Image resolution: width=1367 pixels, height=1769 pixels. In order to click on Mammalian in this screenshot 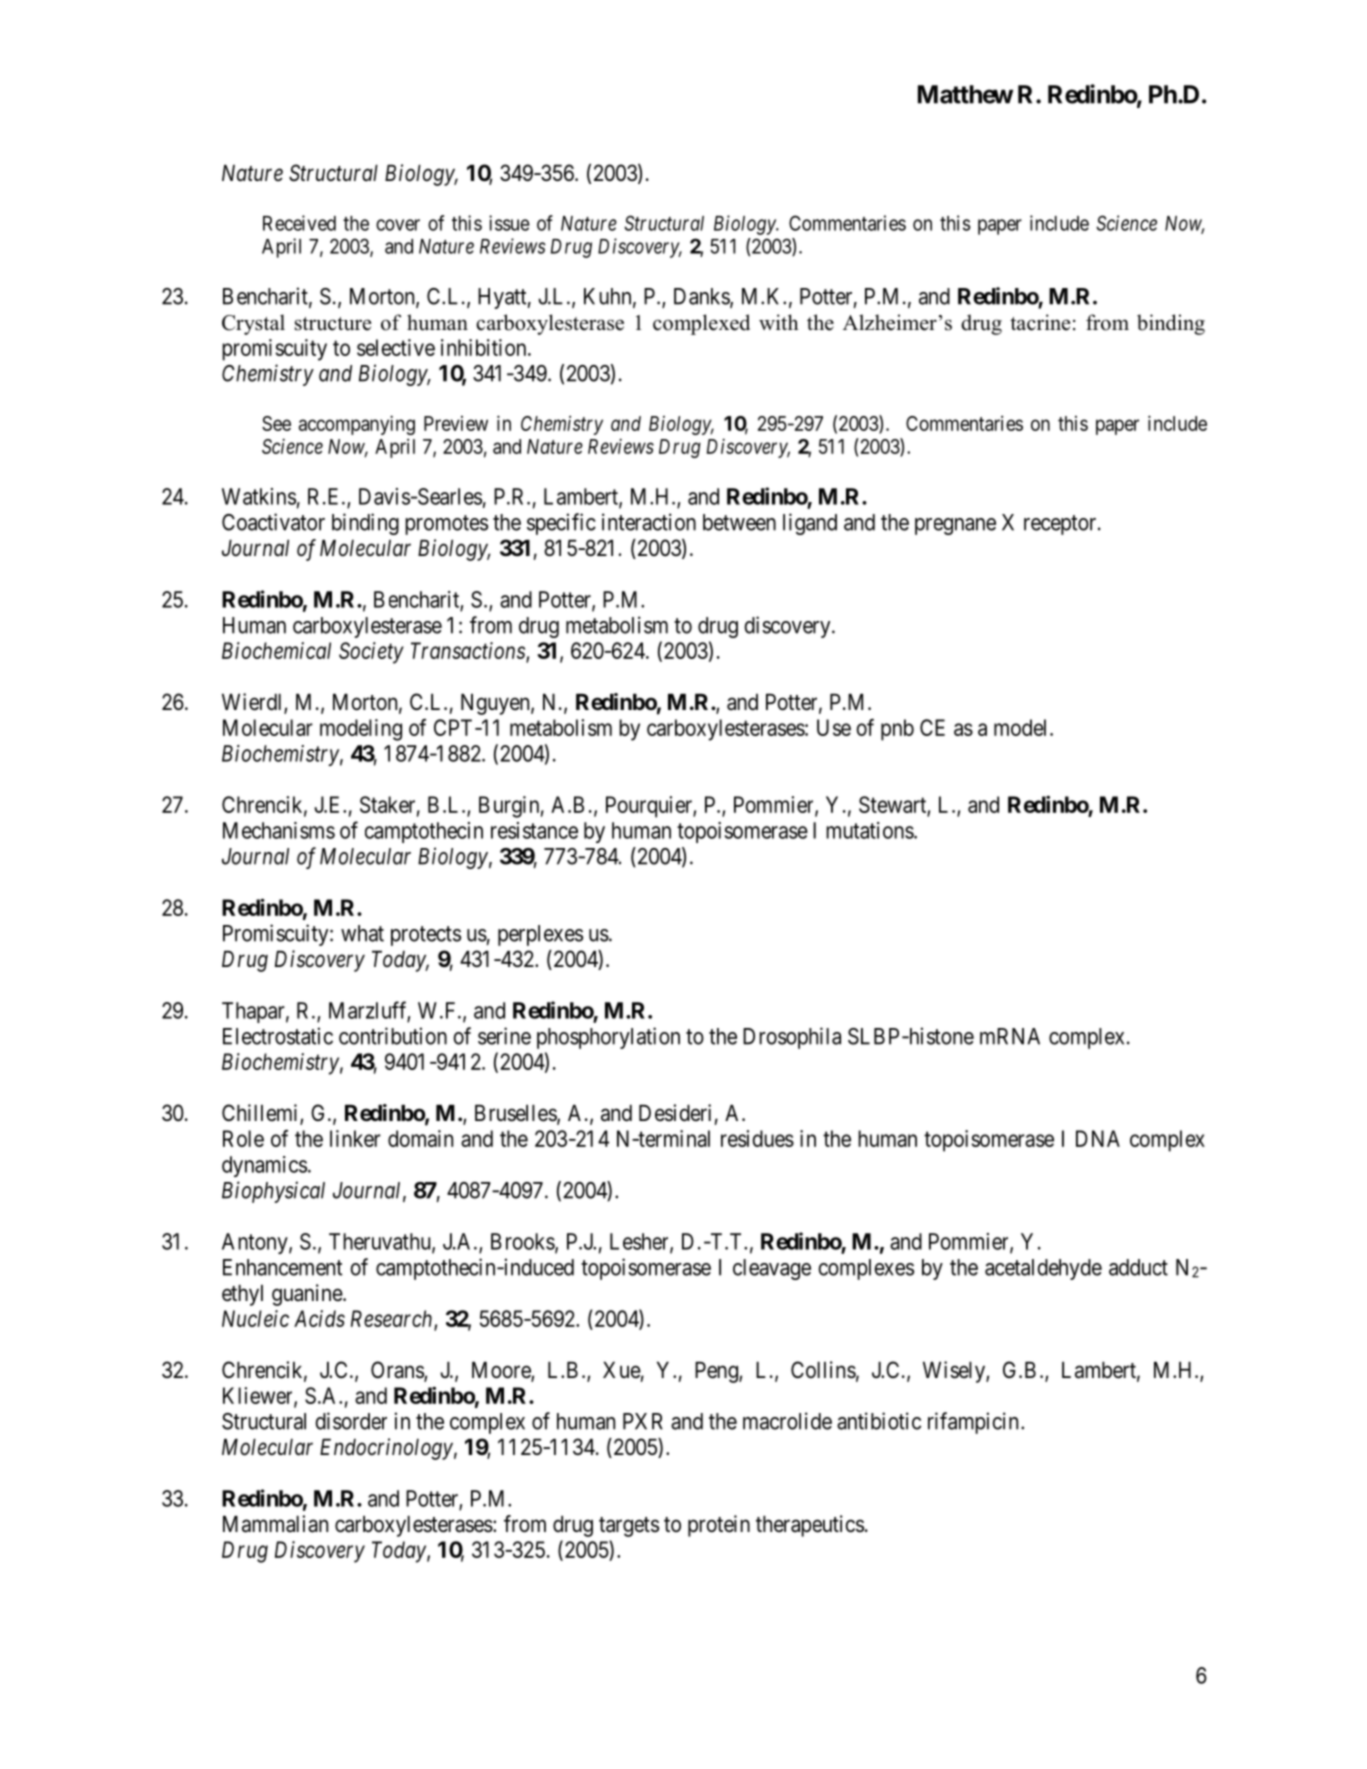, I will do `click(275, 1524)`.
